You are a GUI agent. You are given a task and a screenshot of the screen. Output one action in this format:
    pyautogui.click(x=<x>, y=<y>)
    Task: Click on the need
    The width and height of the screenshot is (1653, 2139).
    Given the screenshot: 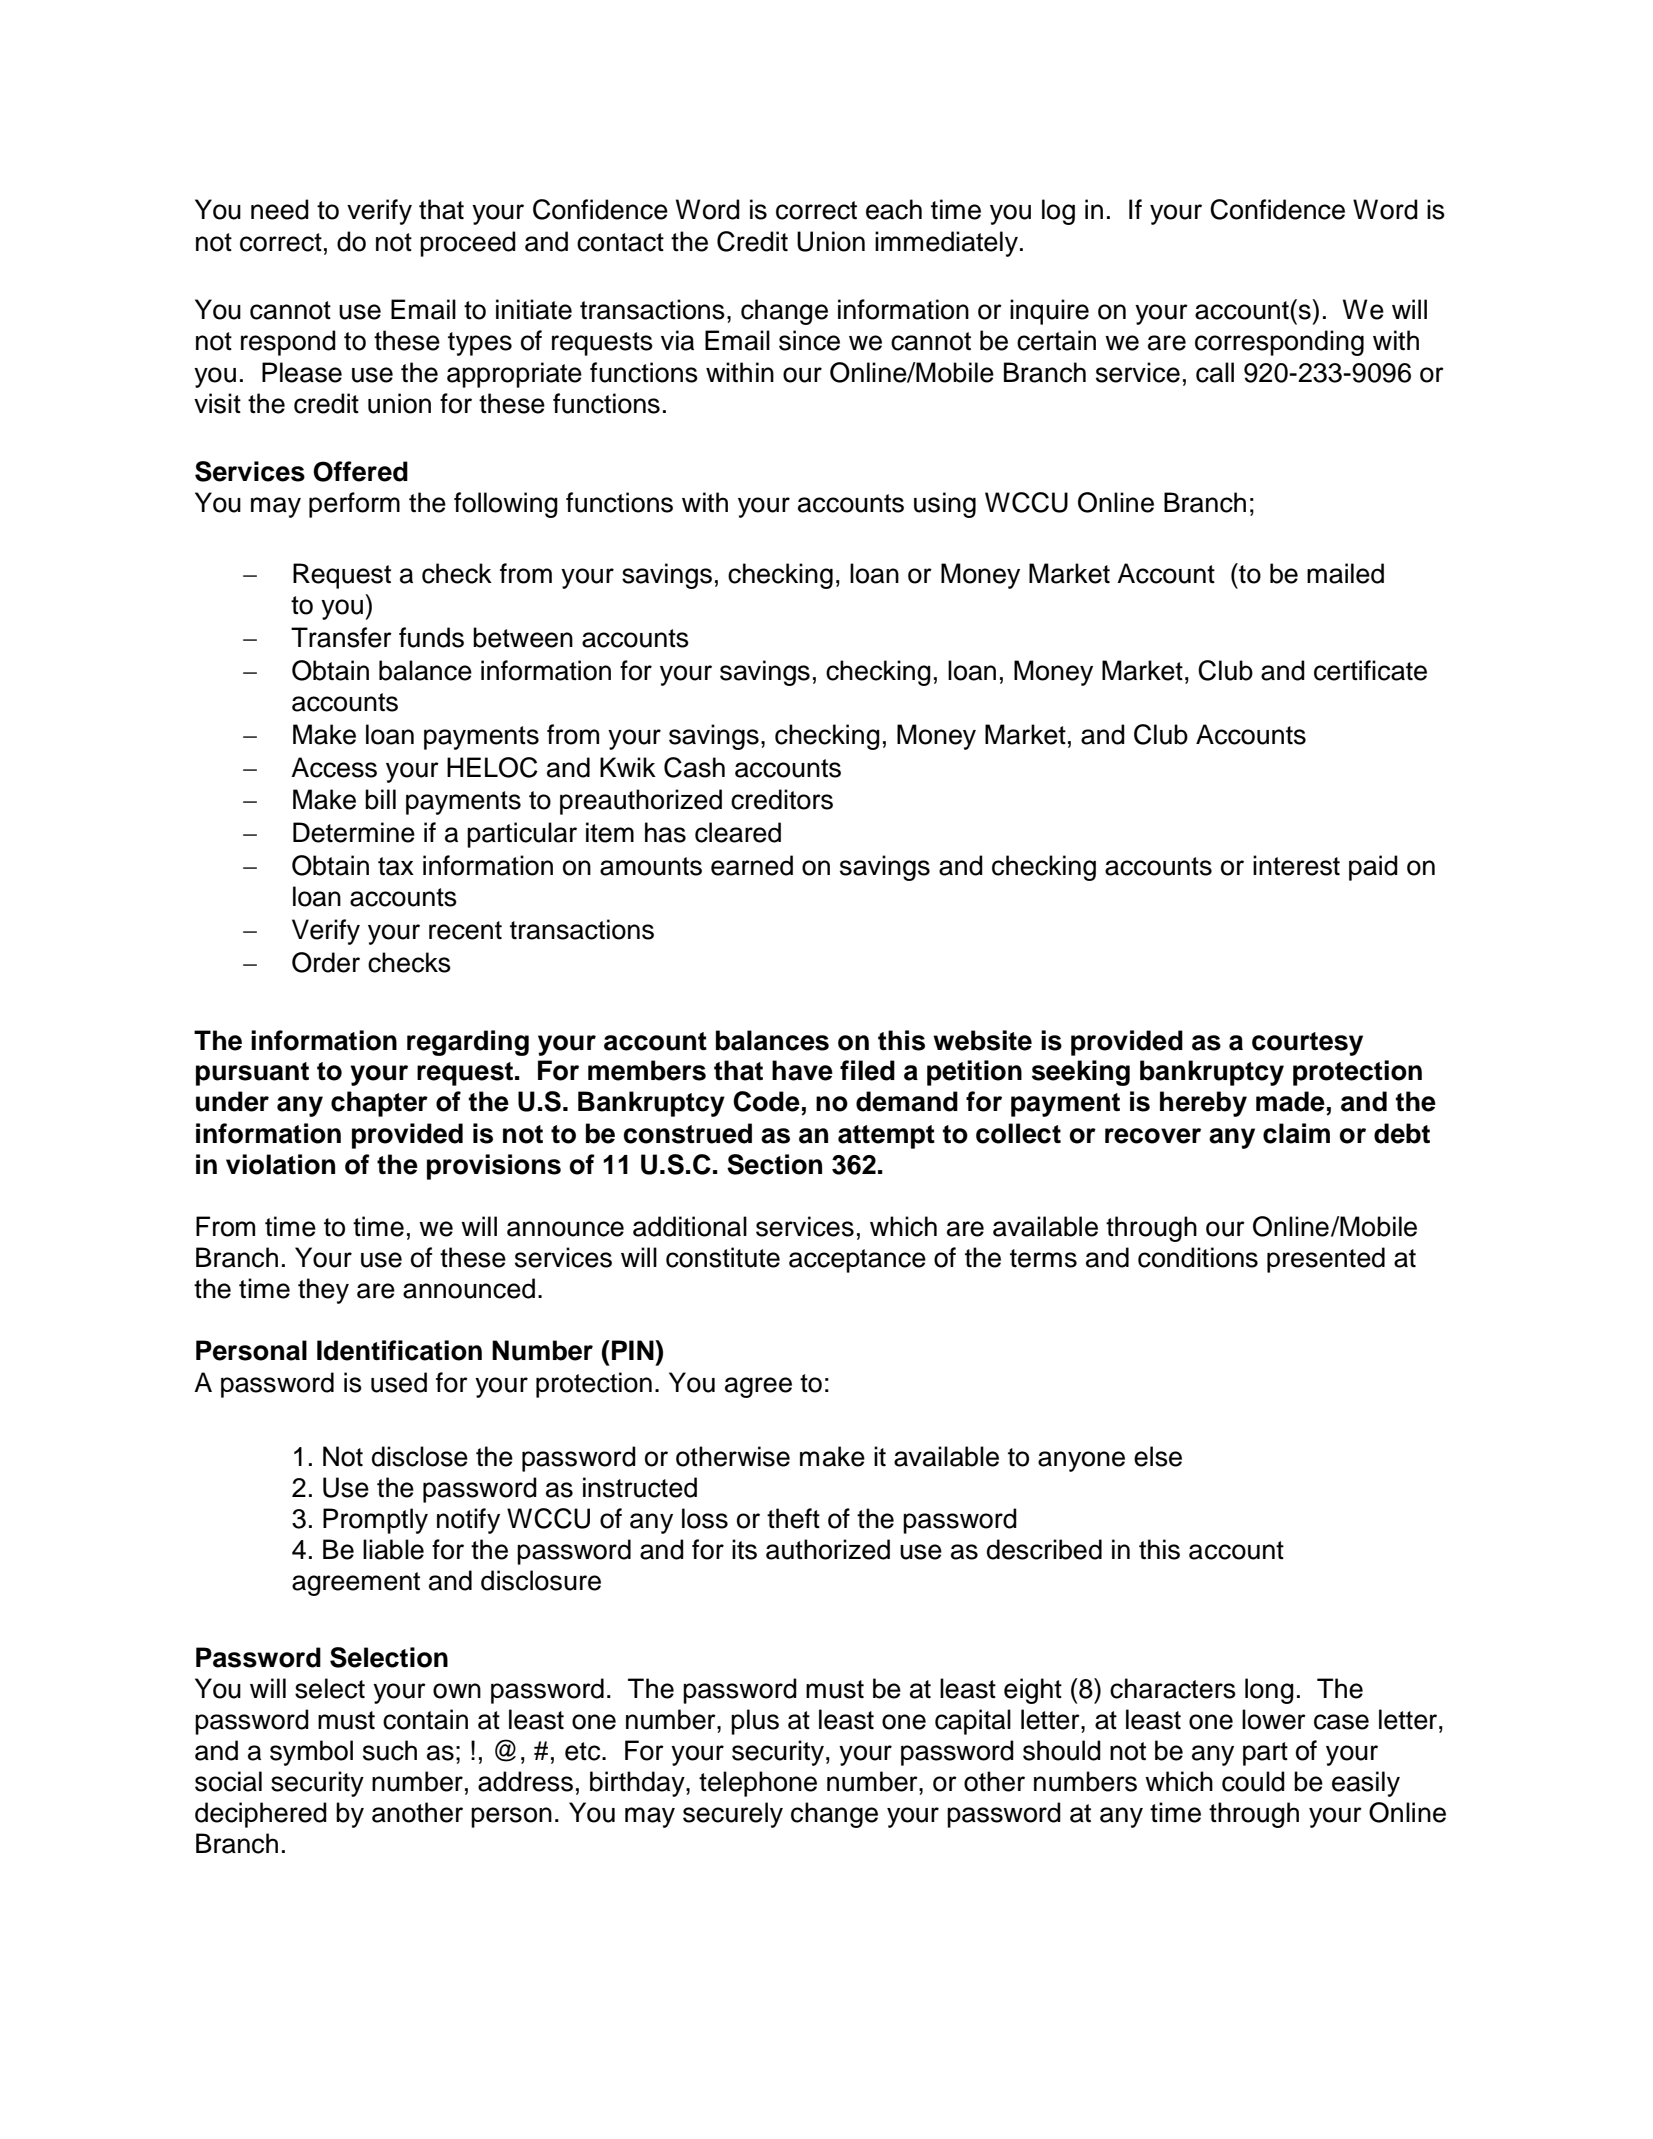 What is the action you would take?
    pyautogui.click(x=280, y=209)
